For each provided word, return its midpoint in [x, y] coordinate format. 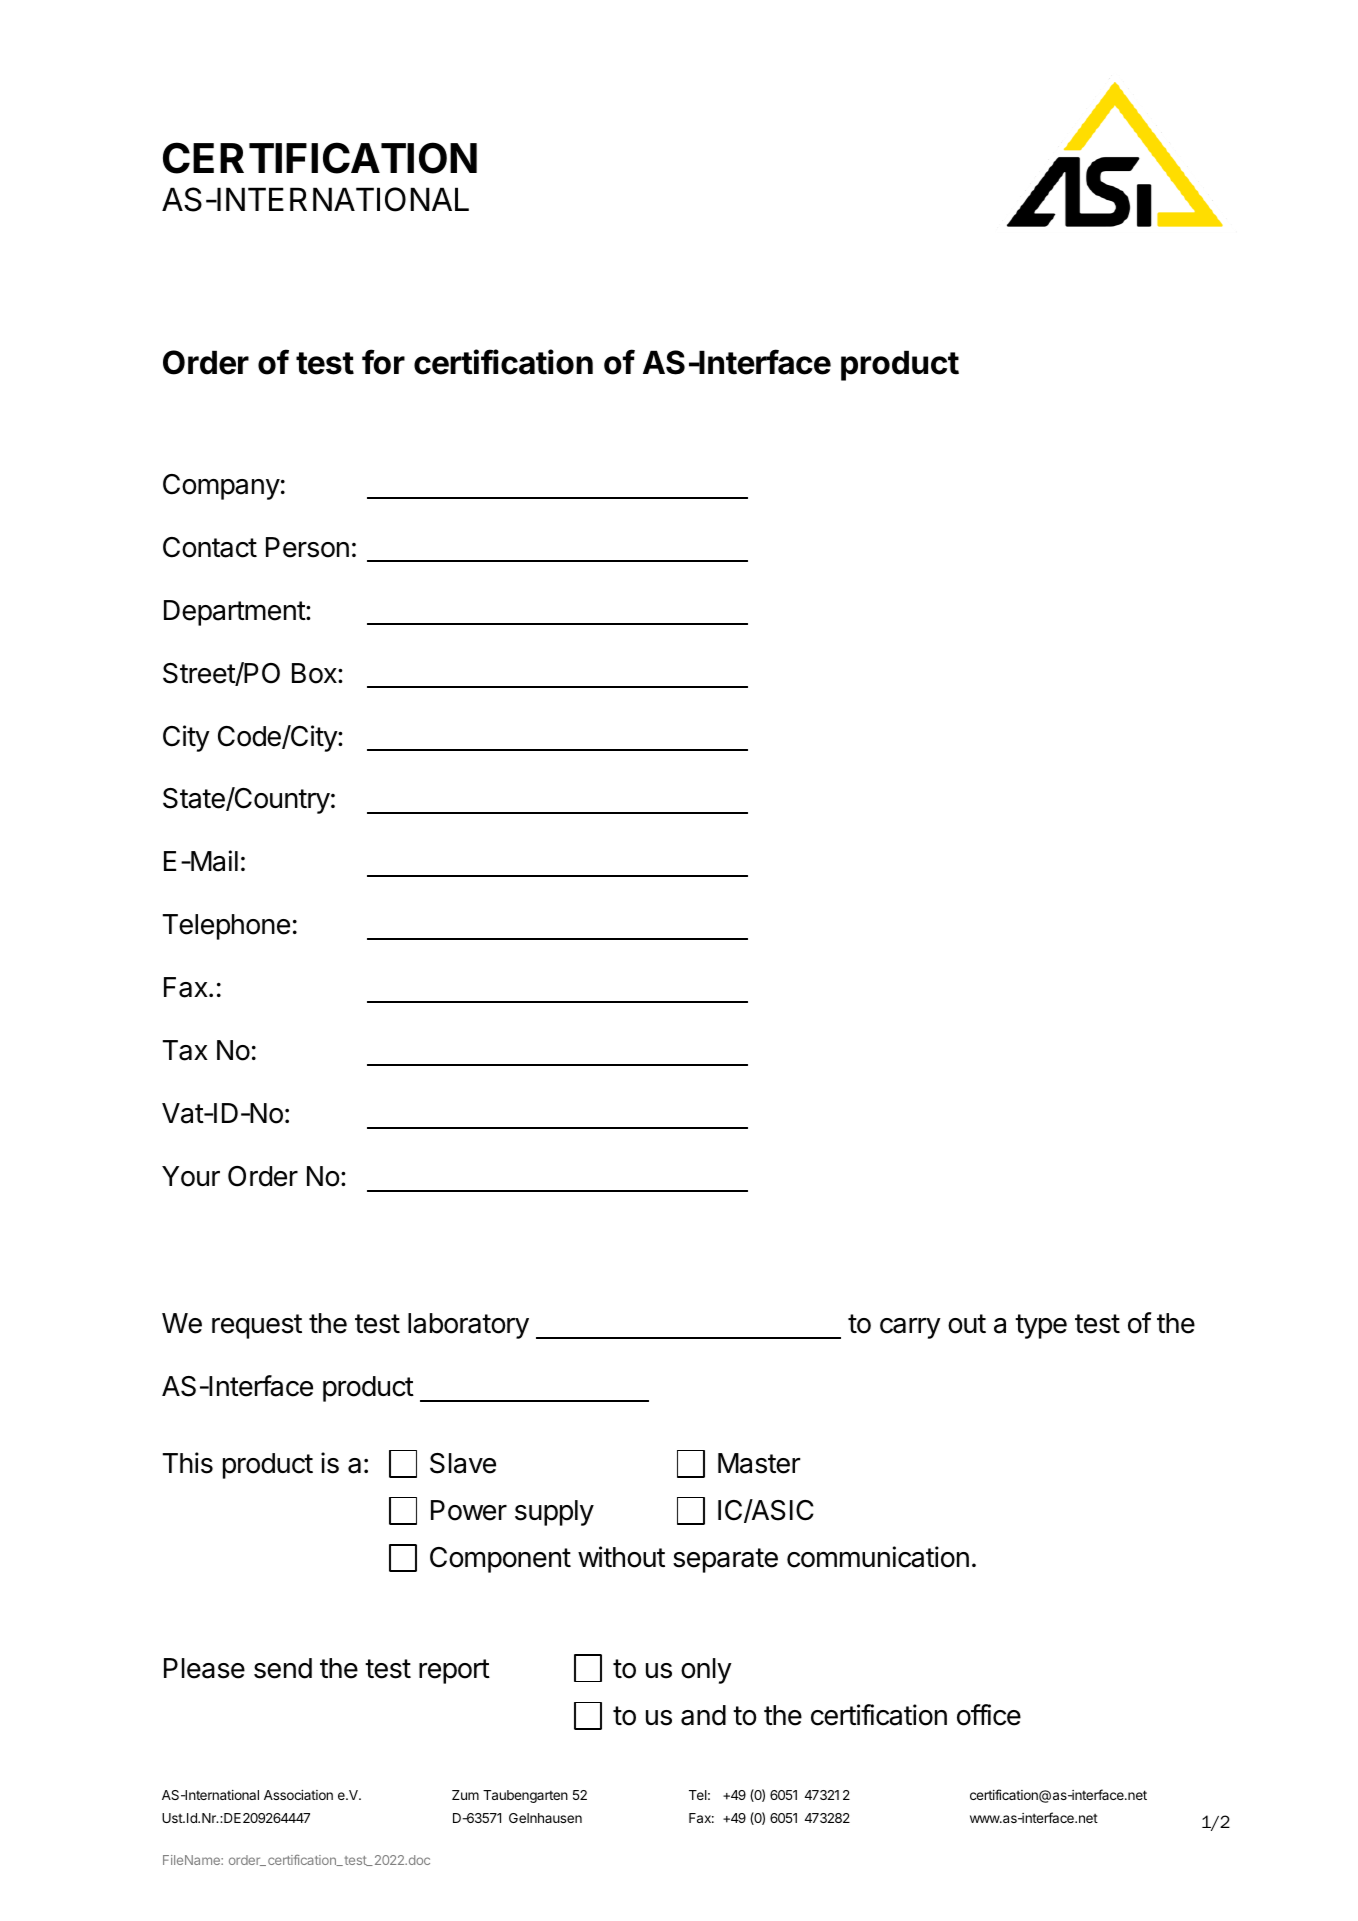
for [383, 362]
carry [910, 1328]
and [703, 1715]
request [257, 1326]
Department [235, 613]
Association [298, 1795]
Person [307, 547]
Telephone [226, 927]
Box [315, 673]
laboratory [468, 1326]
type [1041, 1326]
